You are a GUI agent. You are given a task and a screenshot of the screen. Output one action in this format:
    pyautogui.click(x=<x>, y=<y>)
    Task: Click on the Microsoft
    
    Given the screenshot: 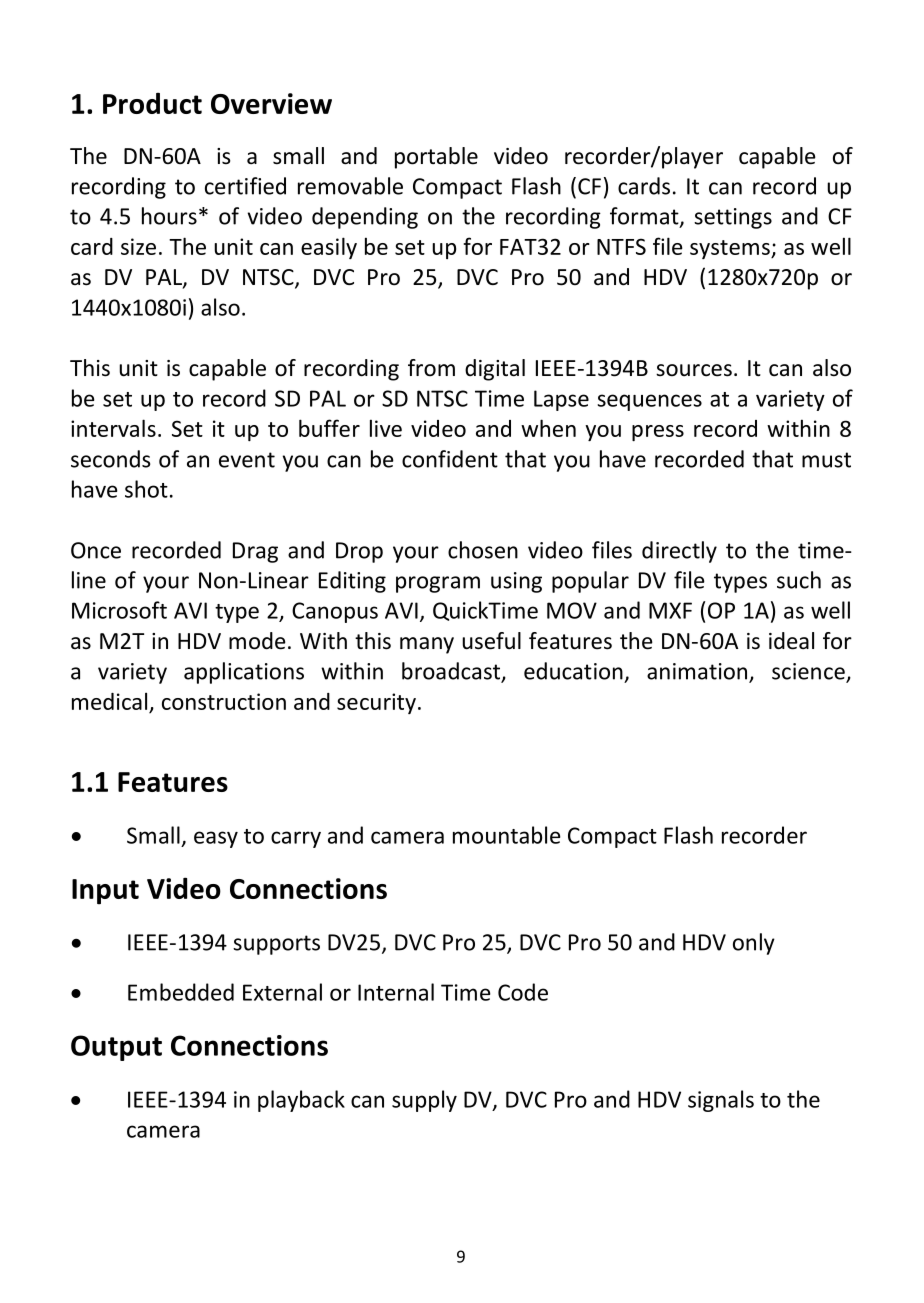 What is the action you would take?
    pyautogui.click(x=119, y=610)
